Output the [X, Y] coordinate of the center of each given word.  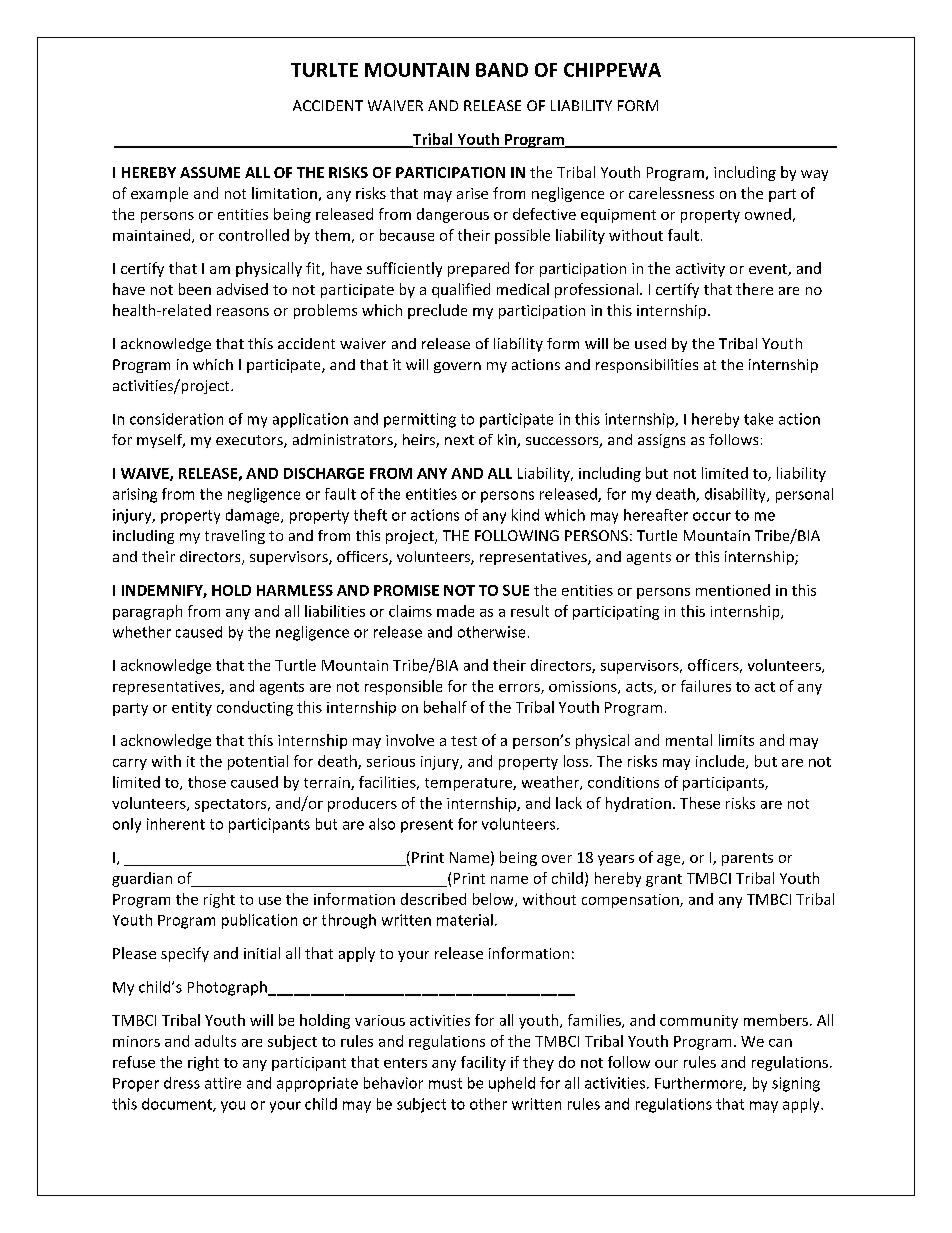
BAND [502, 70]
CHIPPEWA [612, 70]
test [464, 741]
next [459, 440]
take [758, 419]
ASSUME [210, 172]
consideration [176, 419]
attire [223, 1083]
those [207, 782]
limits [736, 740]
